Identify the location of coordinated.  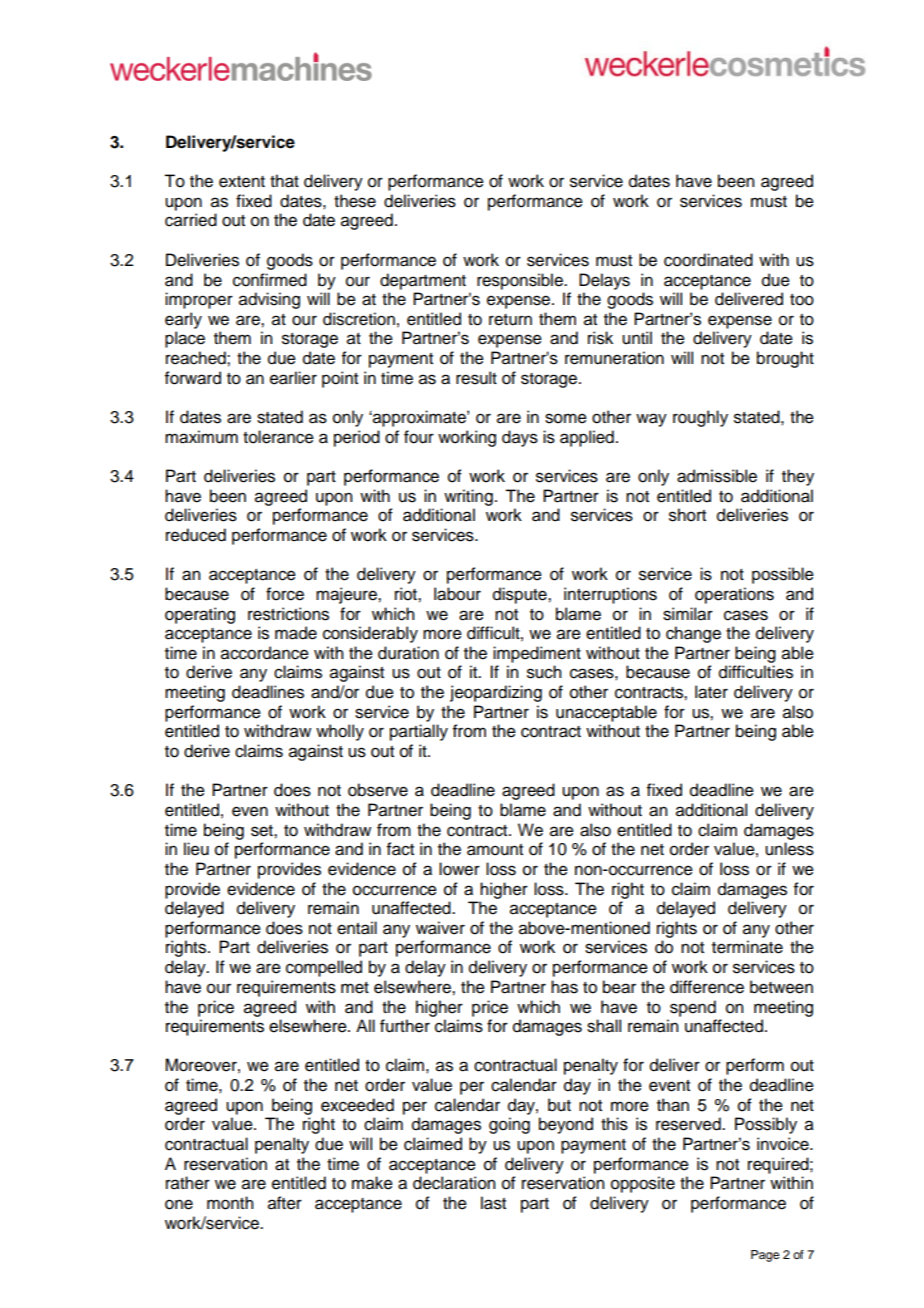
(708, 260).
